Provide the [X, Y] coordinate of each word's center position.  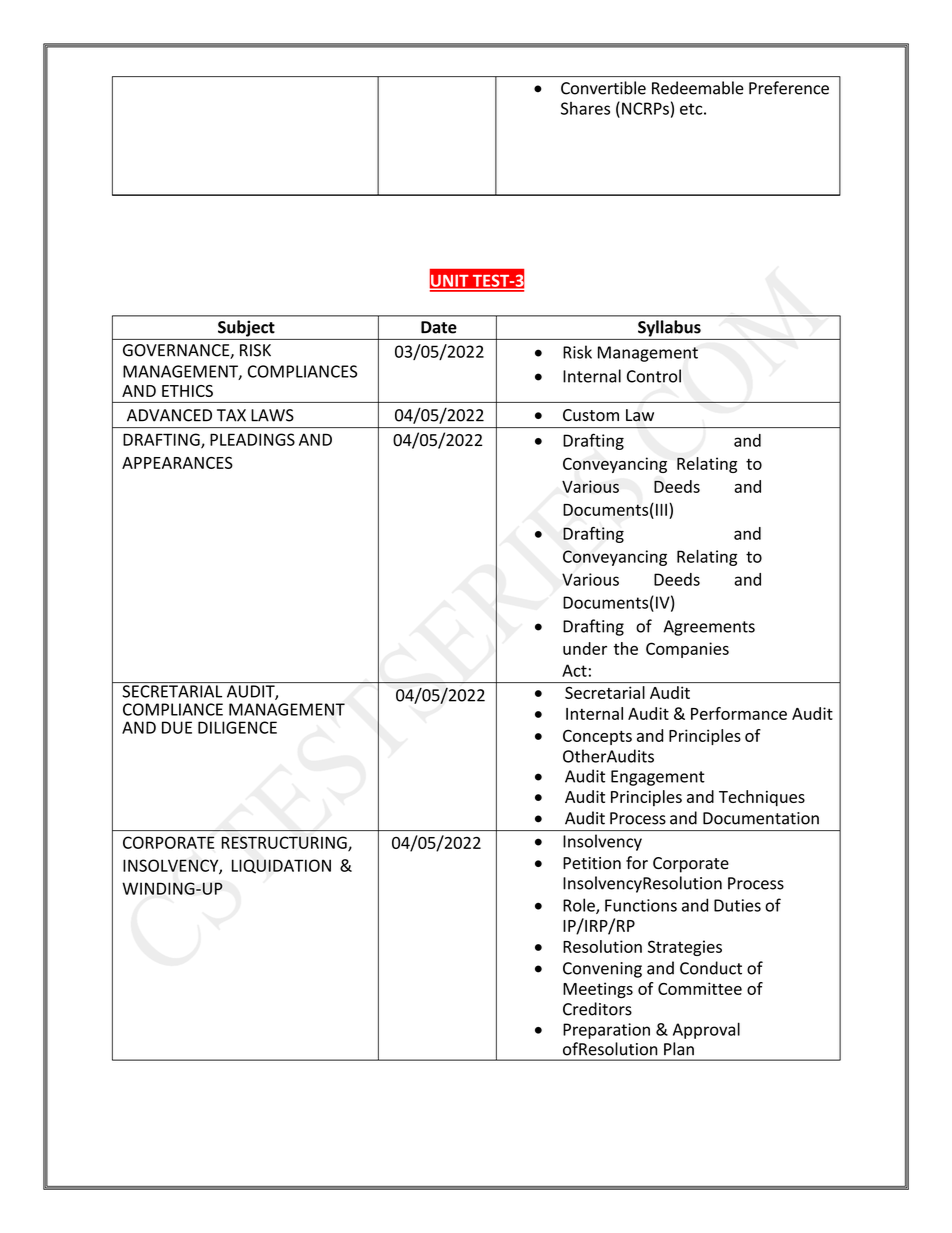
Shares [585, 108]
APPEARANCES [177, 463]
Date [439, 327]
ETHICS [187, 391]
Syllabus [669, 328]
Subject [246, 328]
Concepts [597, 737]
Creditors [597, 1009]
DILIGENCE [237, 727]
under [585, 648]
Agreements [709, 628]
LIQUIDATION [281, 866]
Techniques [762, 798]
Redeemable [698, 88]
